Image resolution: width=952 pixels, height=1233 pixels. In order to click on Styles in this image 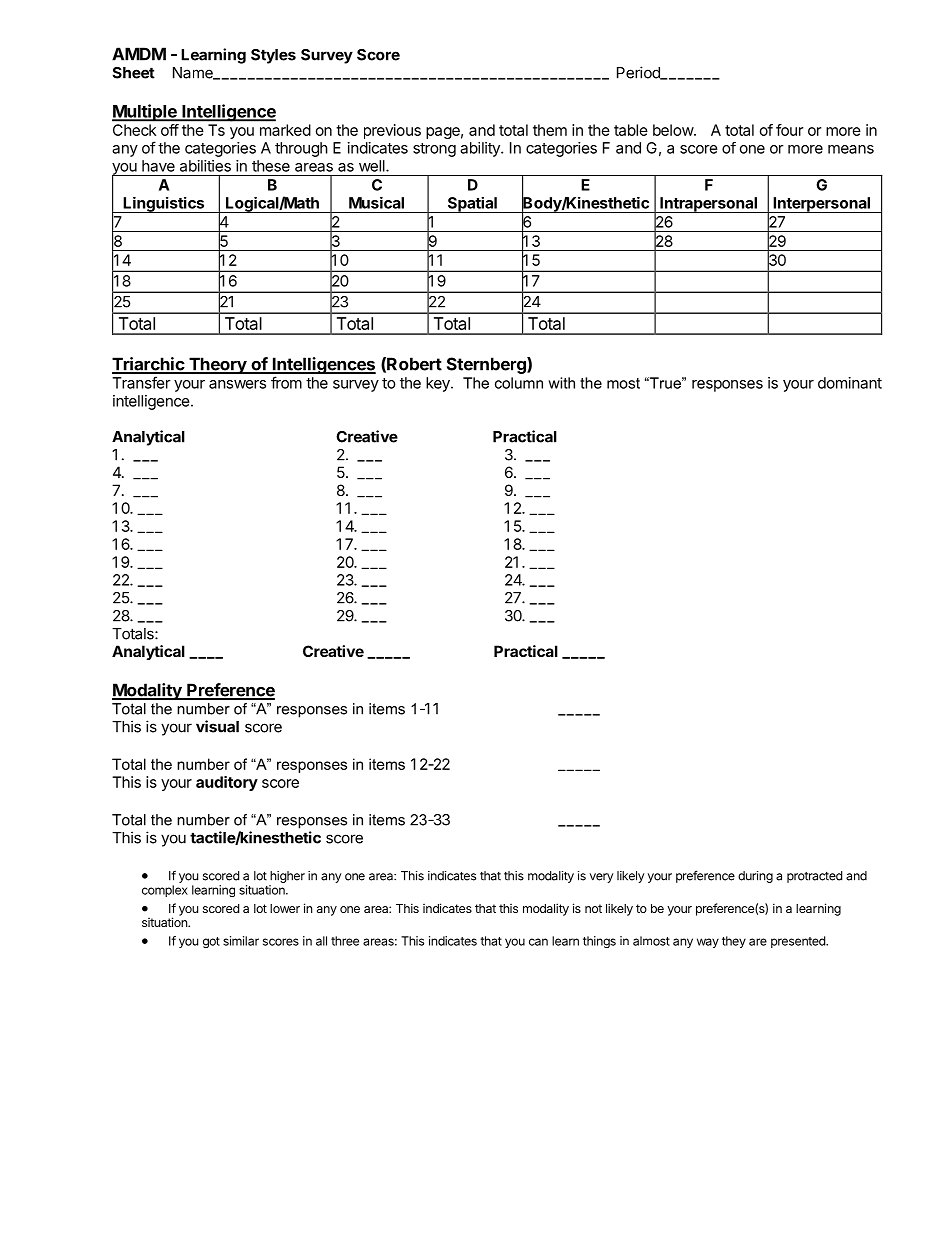, I will do `click(273, 56)`.
